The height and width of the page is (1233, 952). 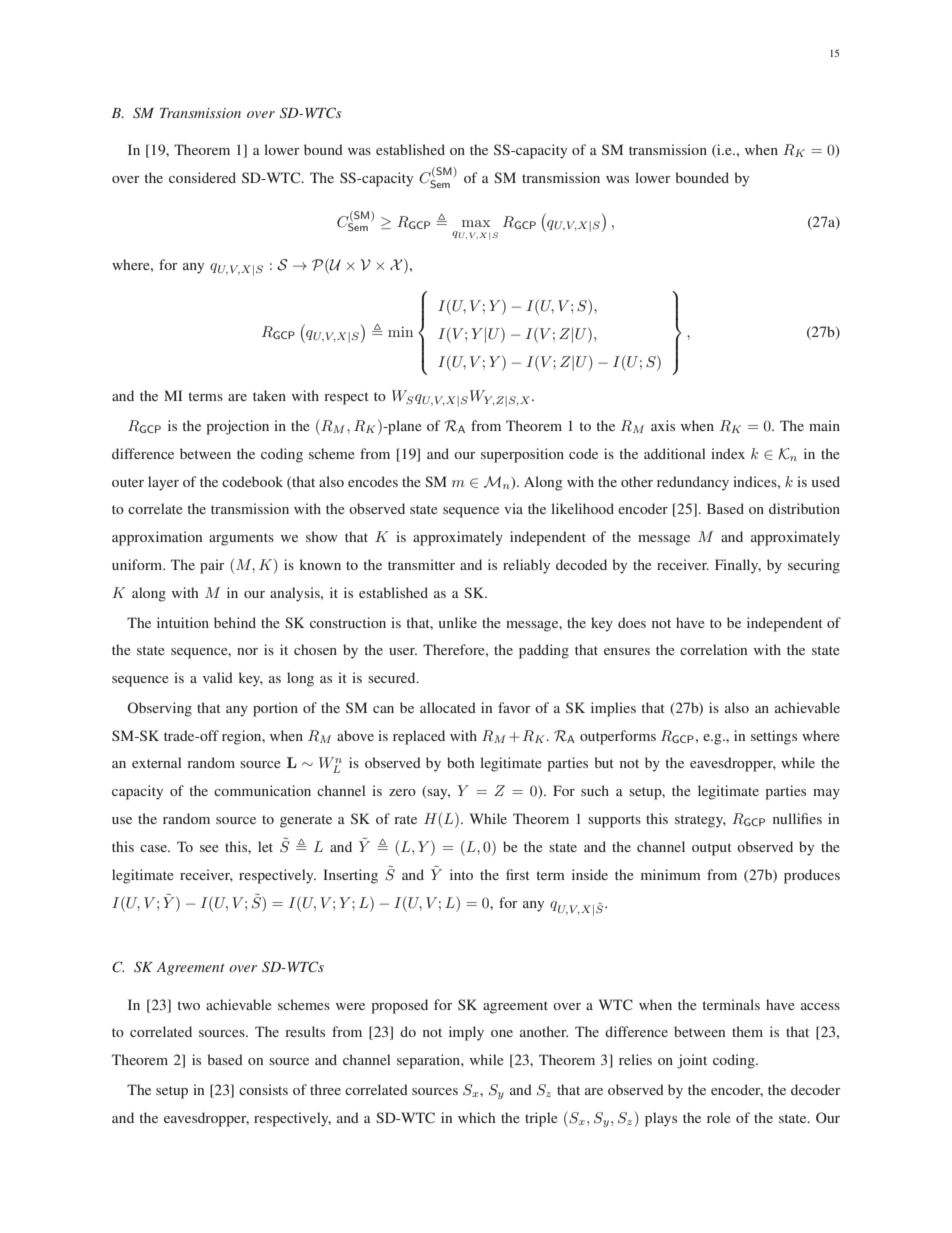 What do you see at coordinates (477, 1117) in the page?
I see `which` at bounding box center [477, 1117].
